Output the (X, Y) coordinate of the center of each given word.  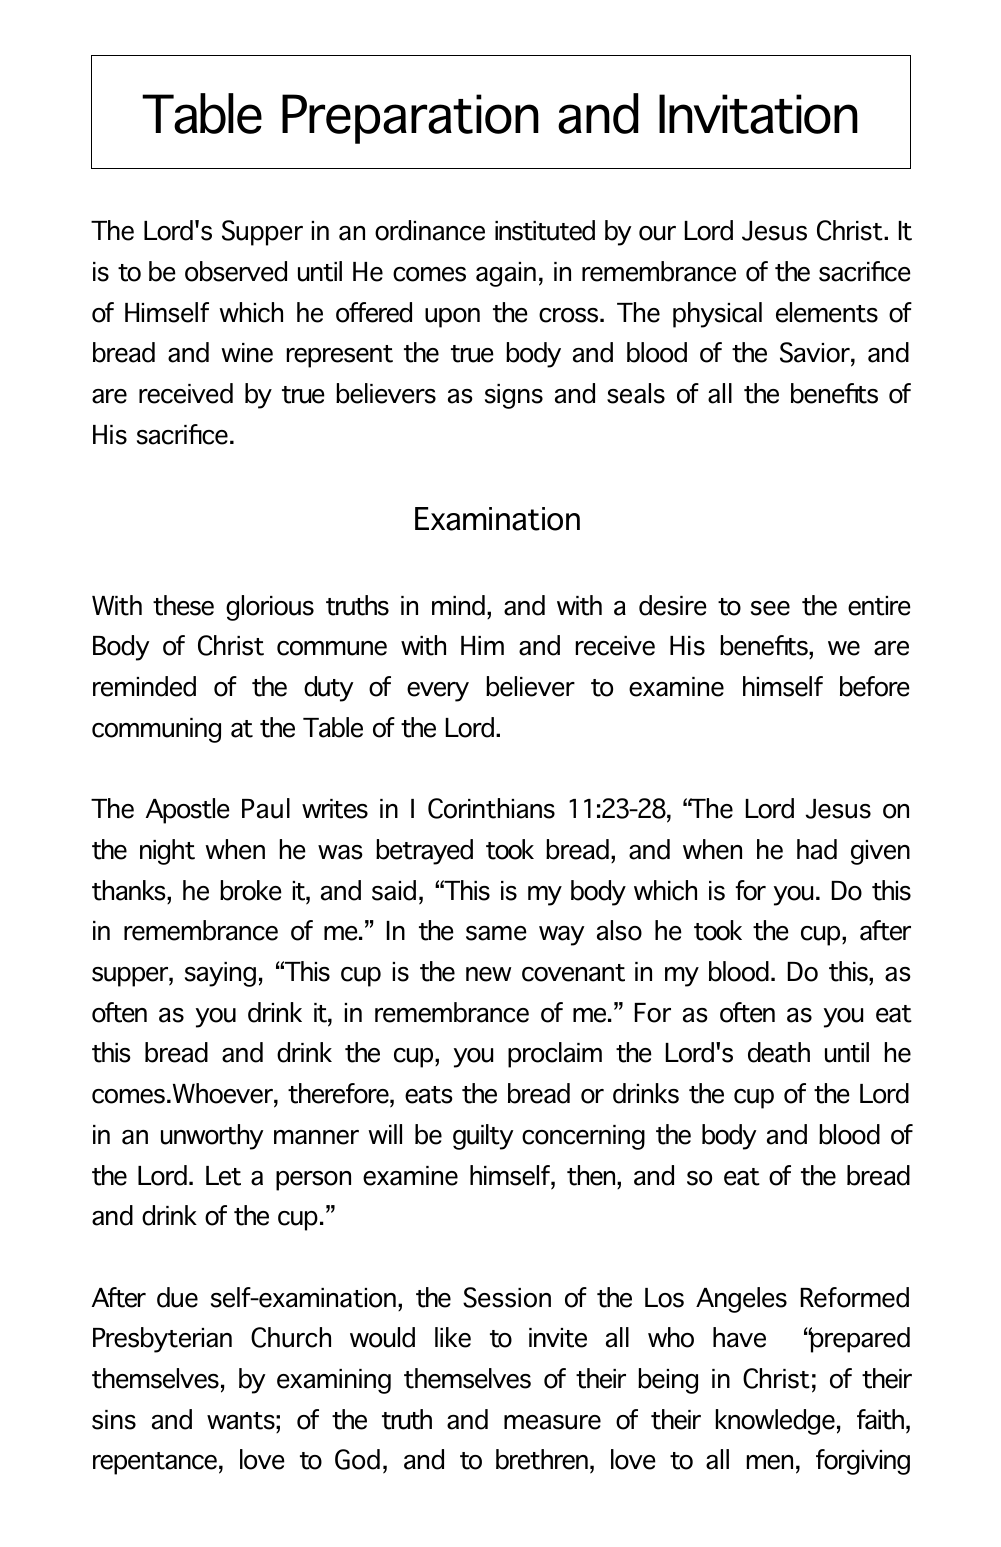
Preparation (410, 119)
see (770, 608)
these (183, 605)
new (488, 974)
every (438, 692)
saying (220, 974)
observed (236, 271)
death (779, 1052)
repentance (155, 1463)
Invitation (758, 114)
